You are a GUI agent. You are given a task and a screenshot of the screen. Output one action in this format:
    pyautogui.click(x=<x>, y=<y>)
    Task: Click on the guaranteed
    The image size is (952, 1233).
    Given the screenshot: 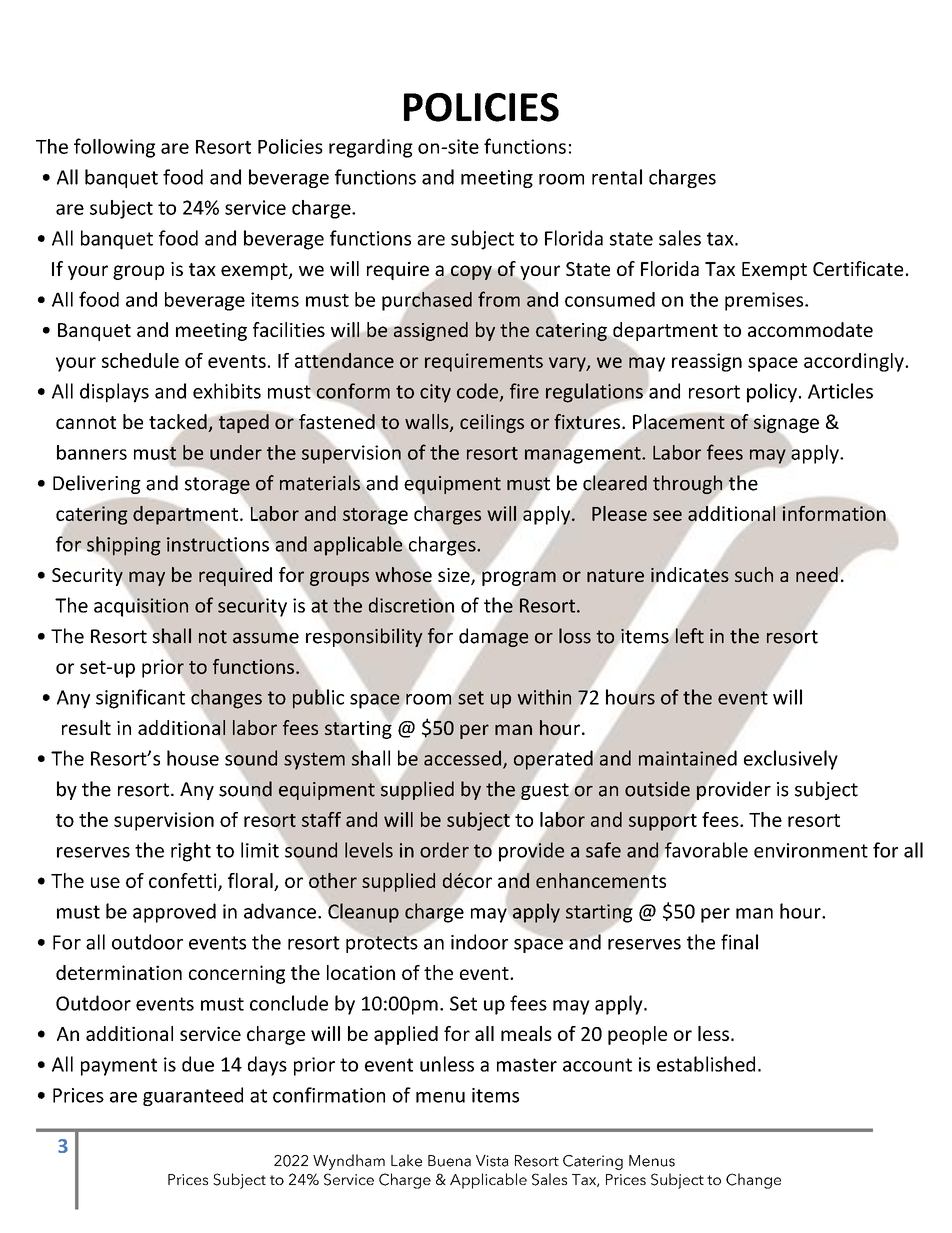 What is the action you would take?
    pyautogui.click(x=193, y=1096)
